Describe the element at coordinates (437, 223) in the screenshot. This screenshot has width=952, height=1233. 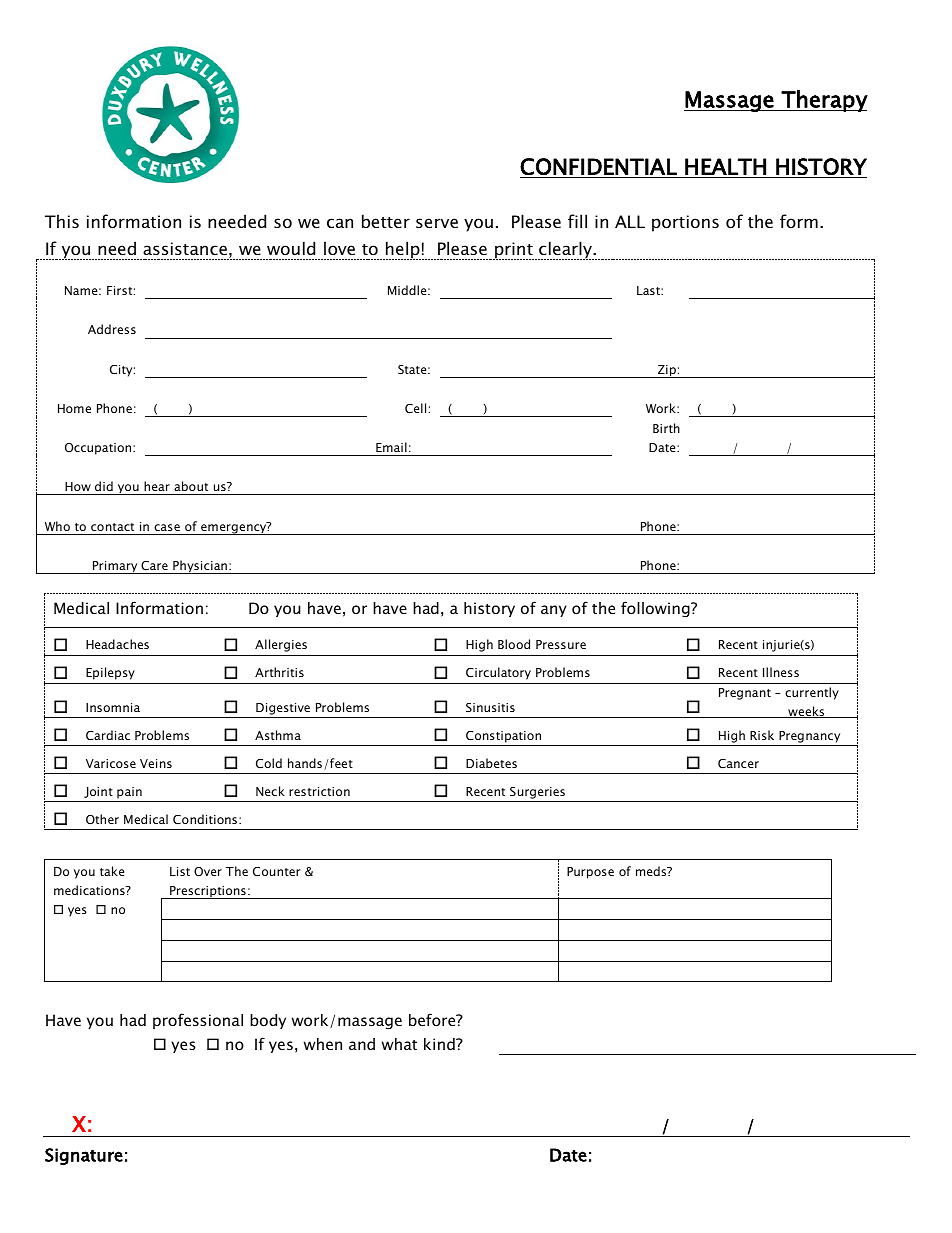
I see `serve` at that location.
